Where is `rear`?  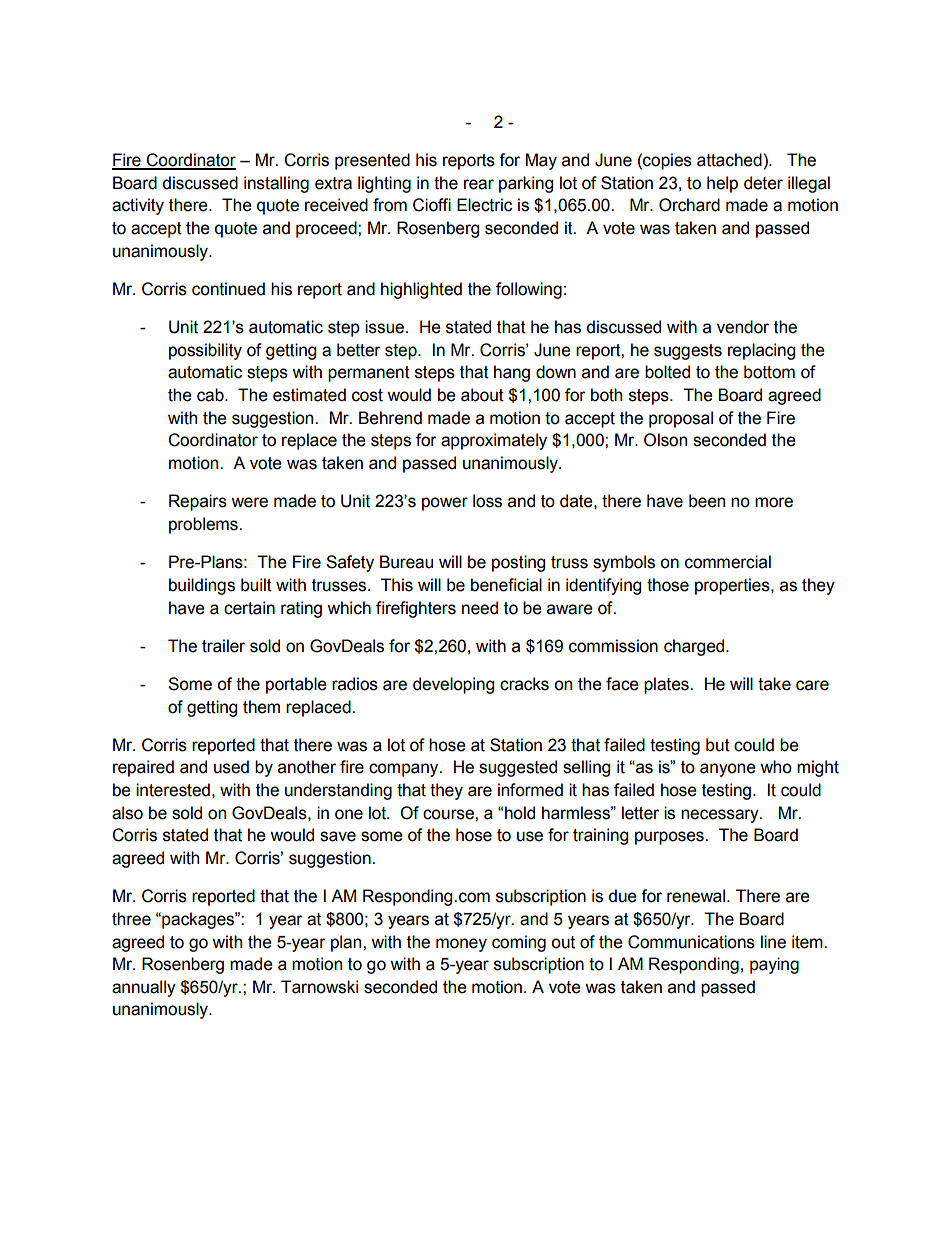 rear is located at coordinates (479, 184).
